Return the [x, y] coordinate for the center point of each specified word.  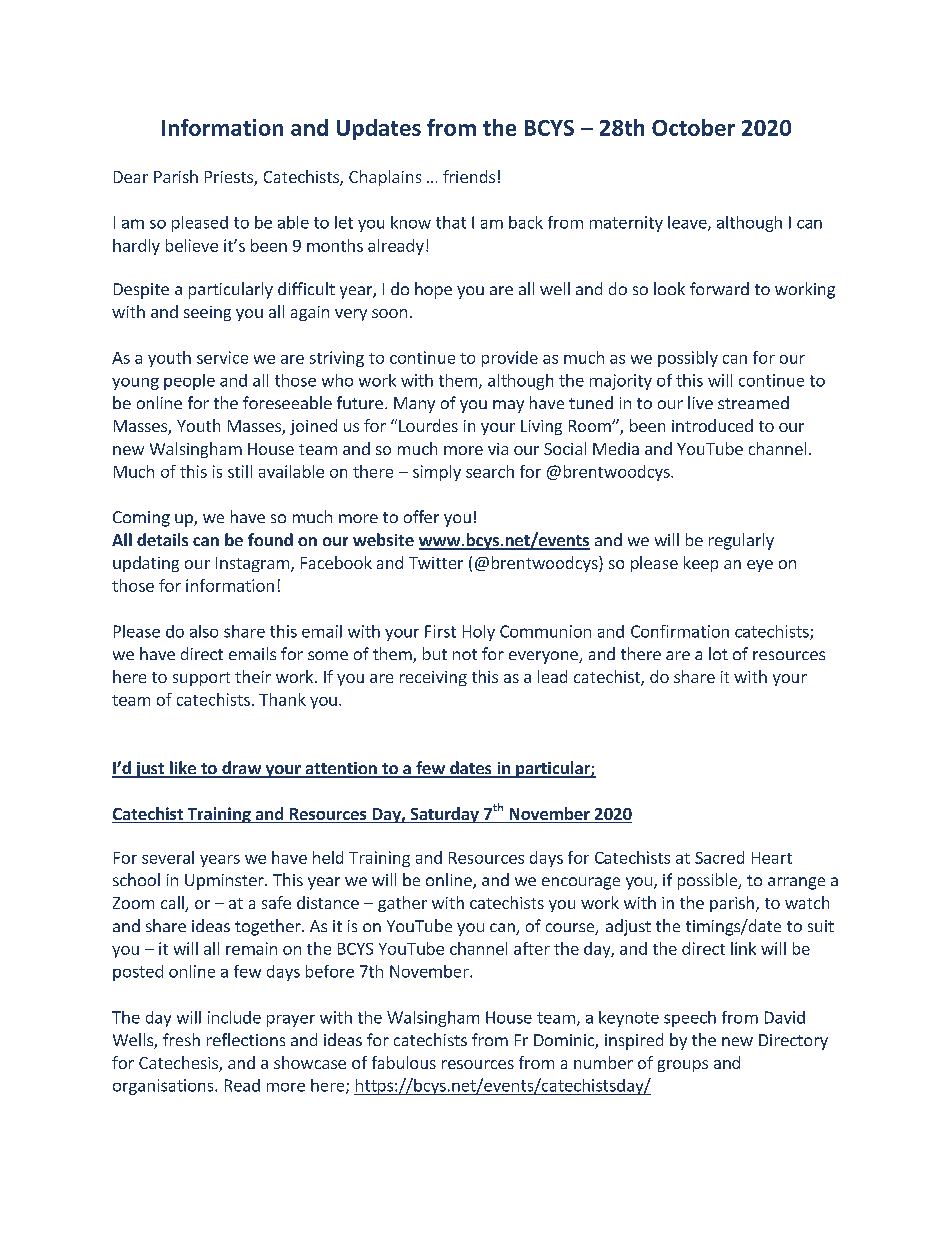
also [204, 631]
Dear [131, 177]
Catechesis [178, 1062]
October [693, 127]
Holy [479, 633]
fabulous [404, 1062]
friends [469, 176]
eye [760, 566]
